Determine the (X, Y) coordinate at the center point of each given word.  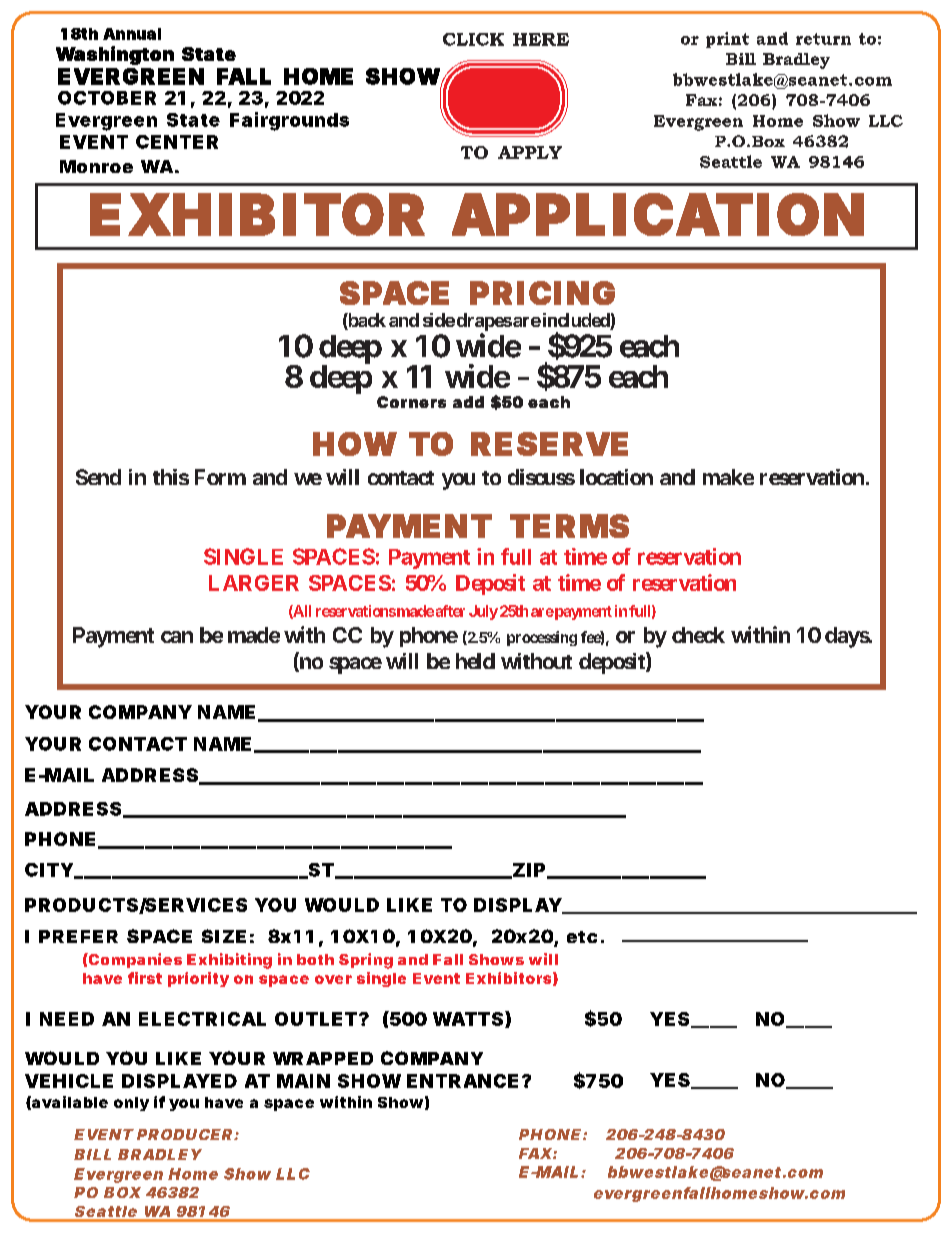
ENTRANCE (462, 1081)
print (727, 40)
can (177, 637)
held (475, 661)
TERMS (569, 526)
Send (98, 477)
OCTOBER (107, 98)
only (131, 1104)
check (698, 635)
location (616, 477)
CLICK (473, 39)
